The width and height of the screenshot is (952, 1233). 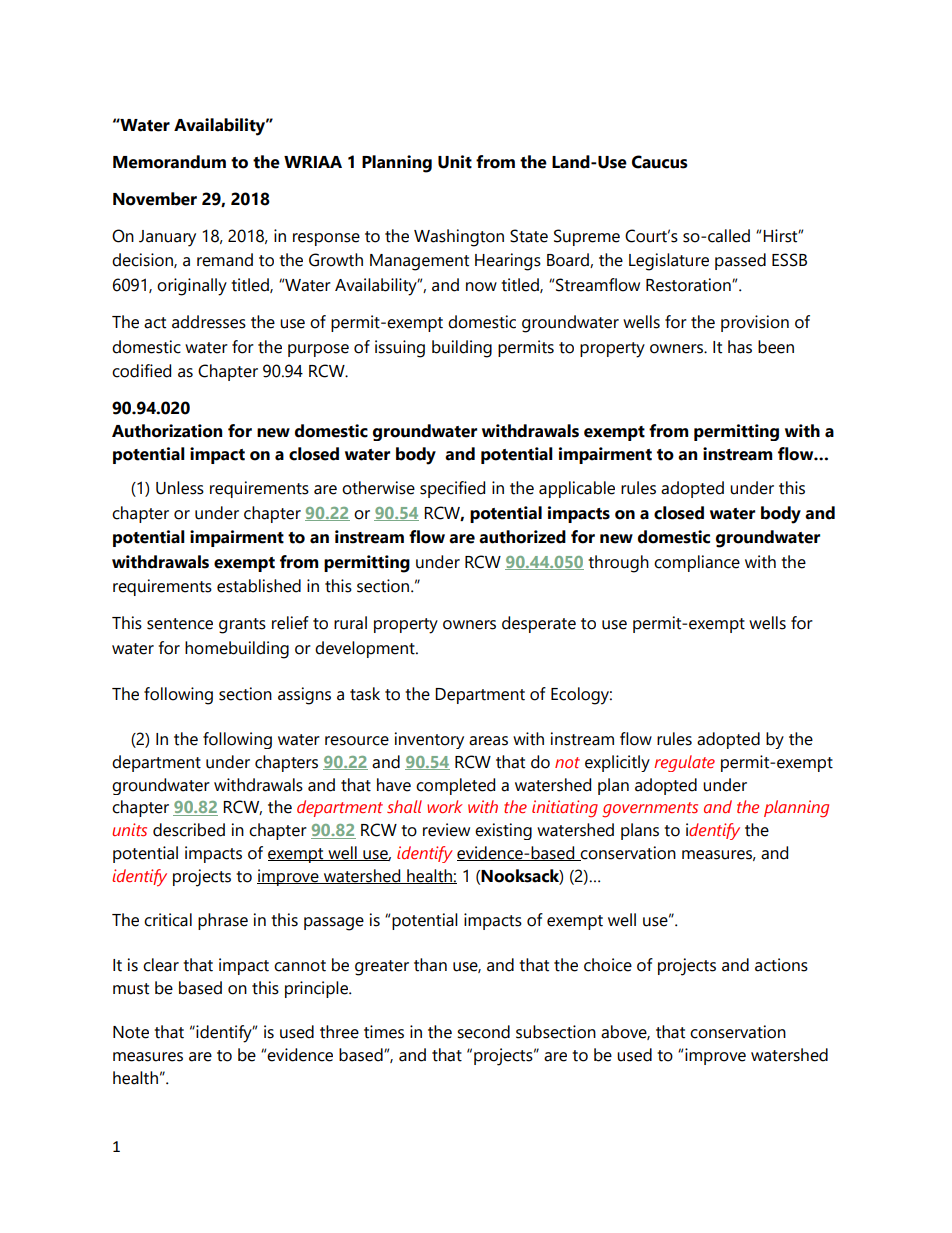 I want to click on clear, so click(x=161, y=965).
